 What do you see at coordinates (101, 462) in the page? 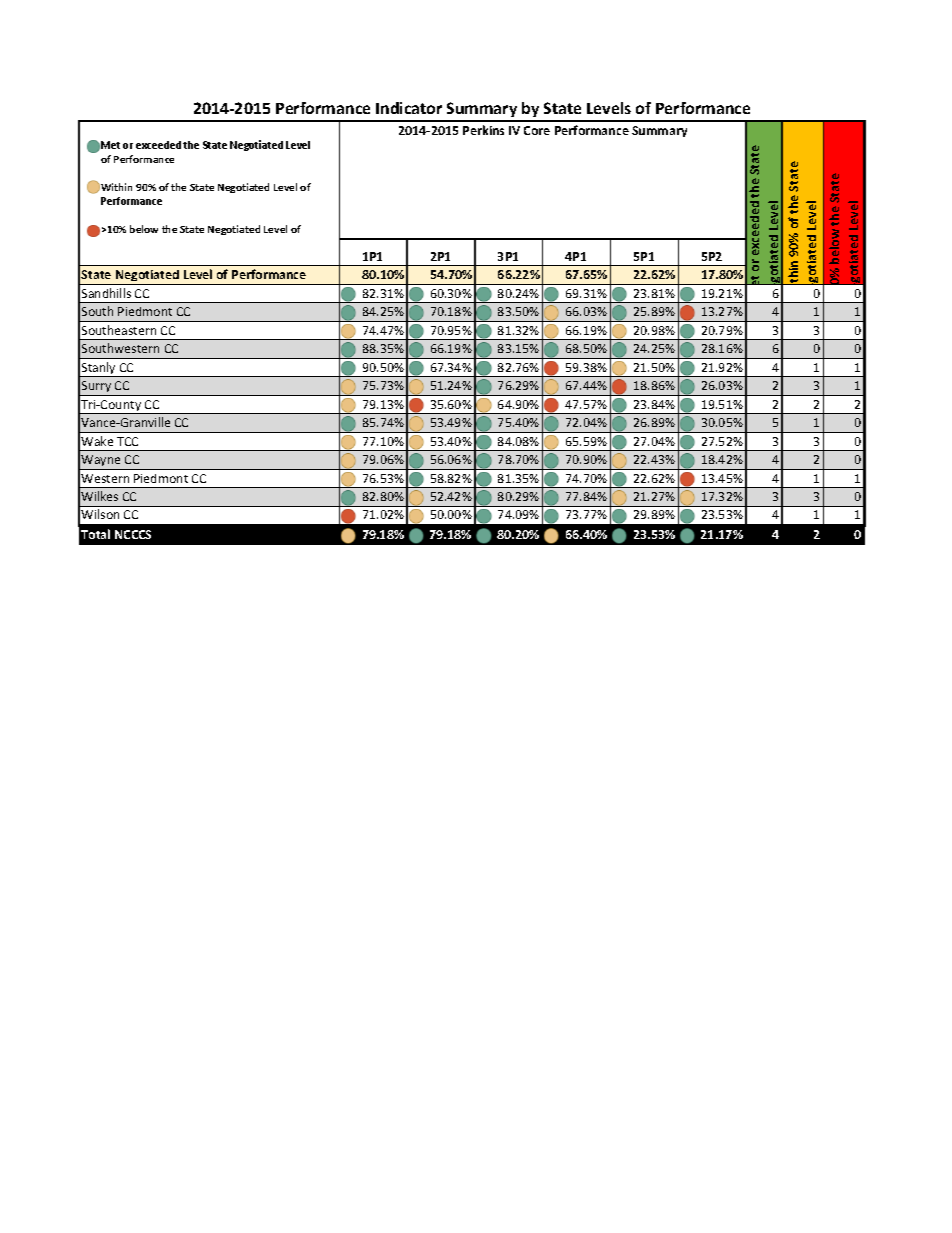
I see `Wayne` at bounding box center [101, 462].
